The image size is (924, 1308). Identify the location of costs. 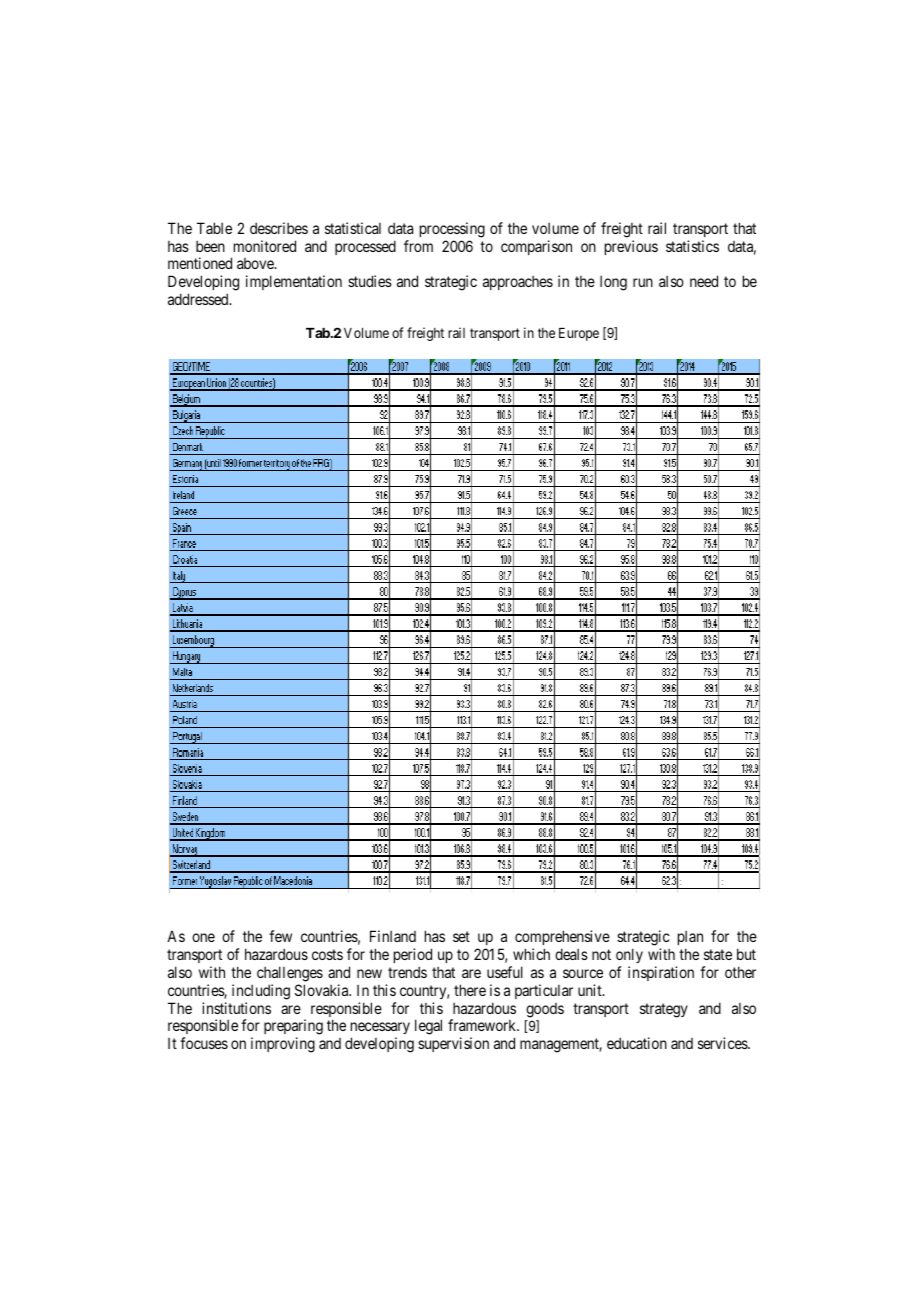
(327, 954).
